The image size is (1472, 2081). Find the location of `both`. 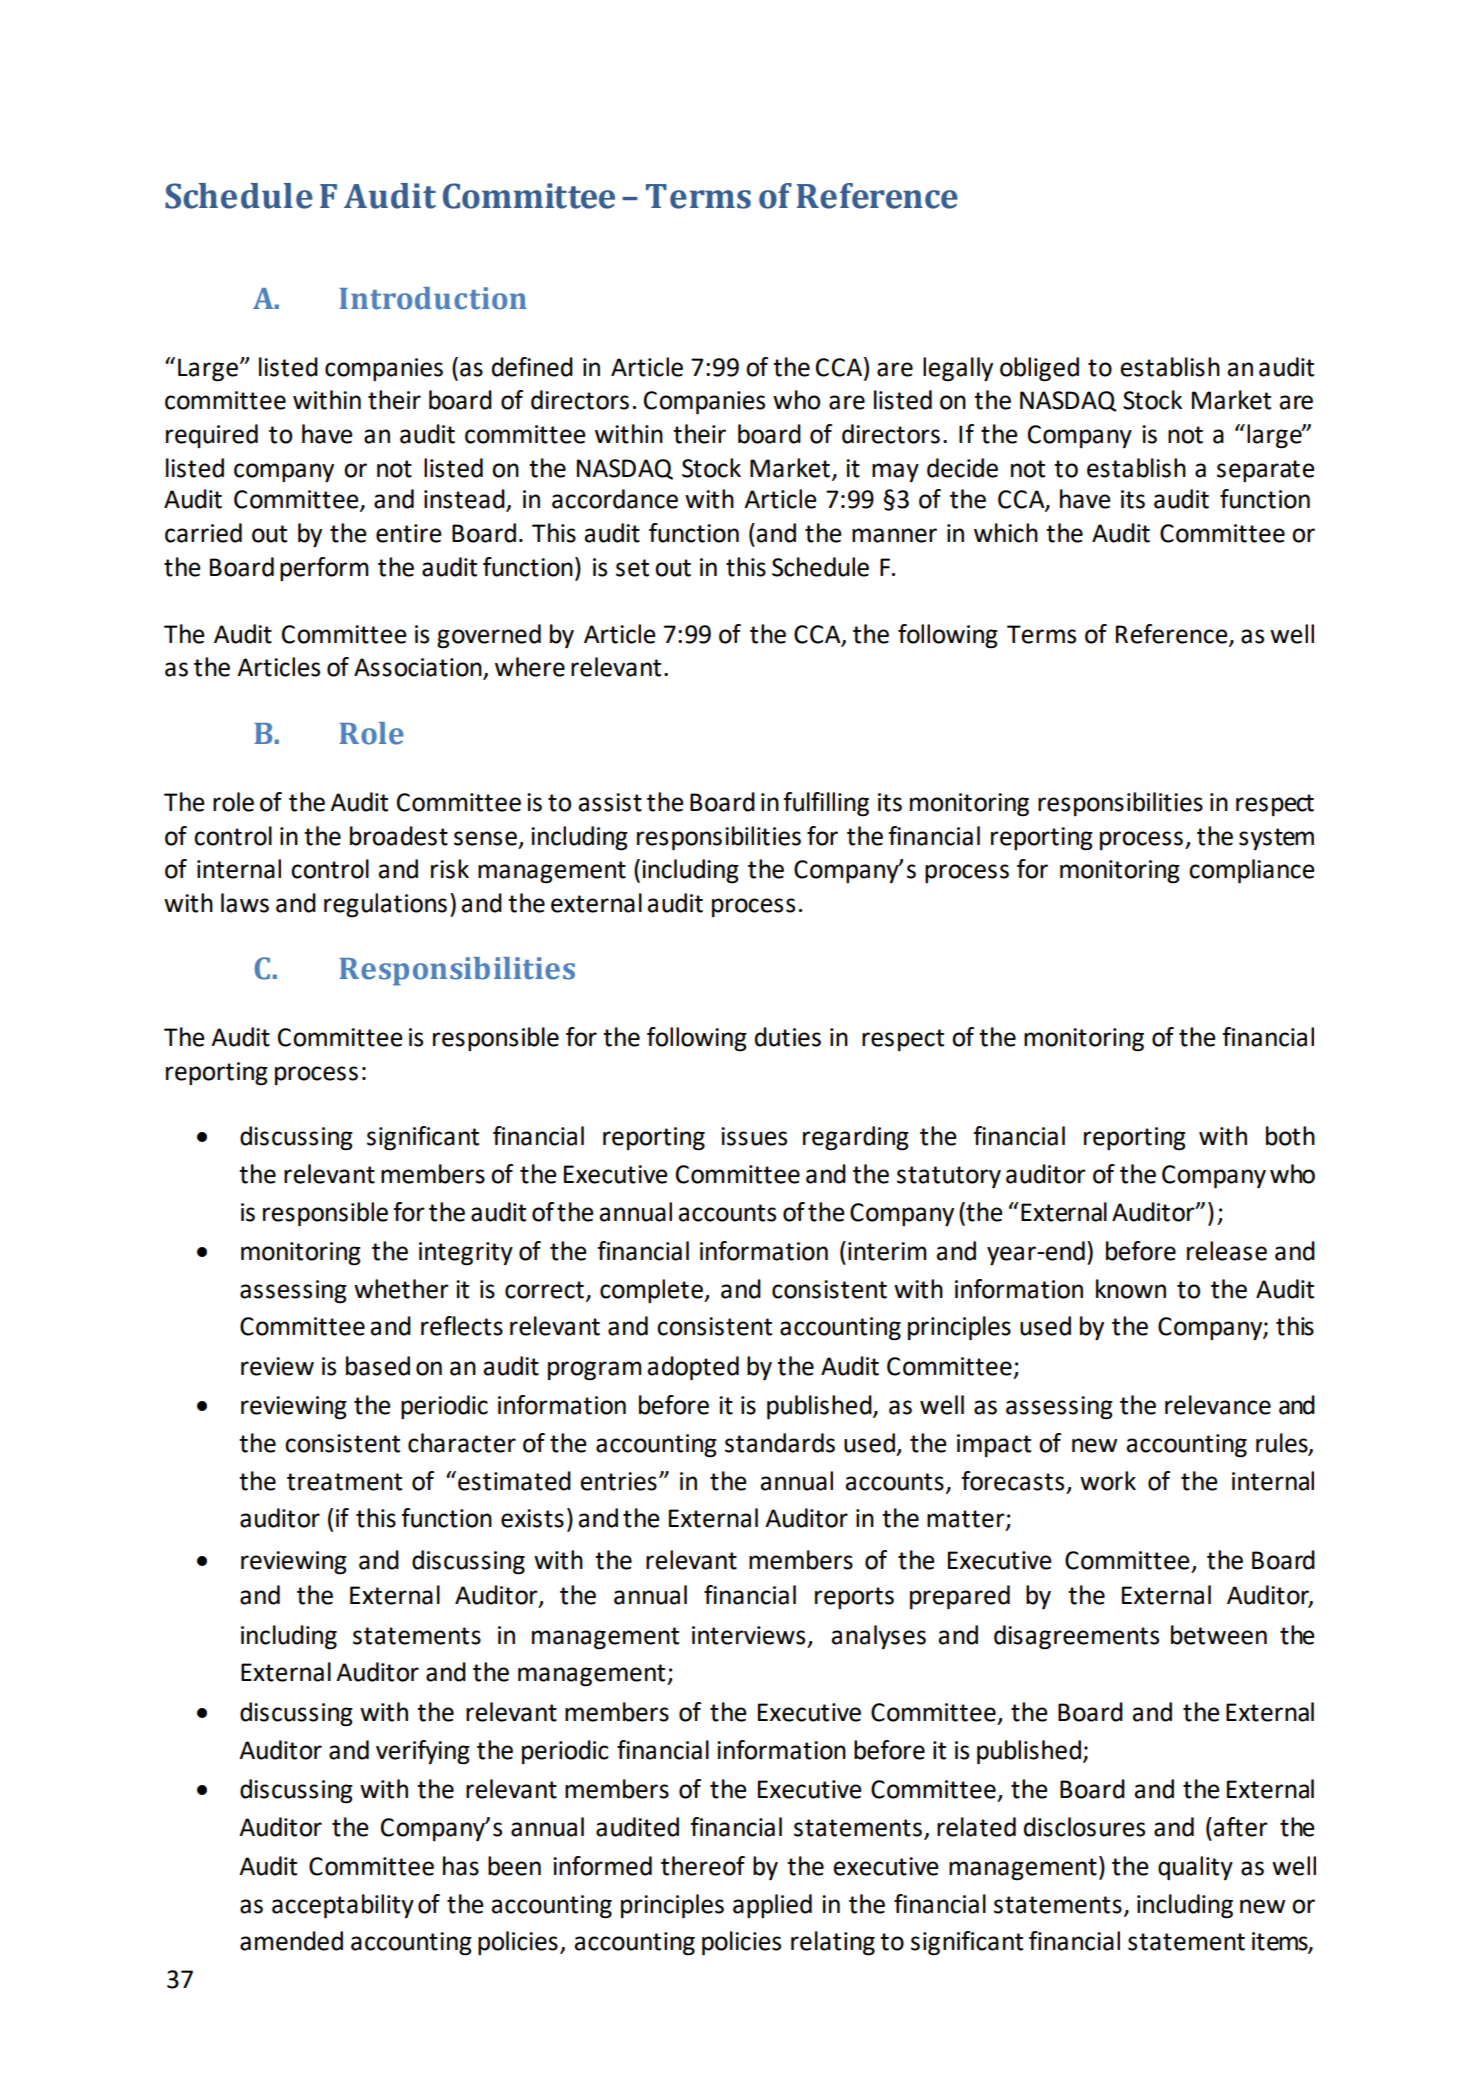

both is located at coordinates (1290, 1136).
